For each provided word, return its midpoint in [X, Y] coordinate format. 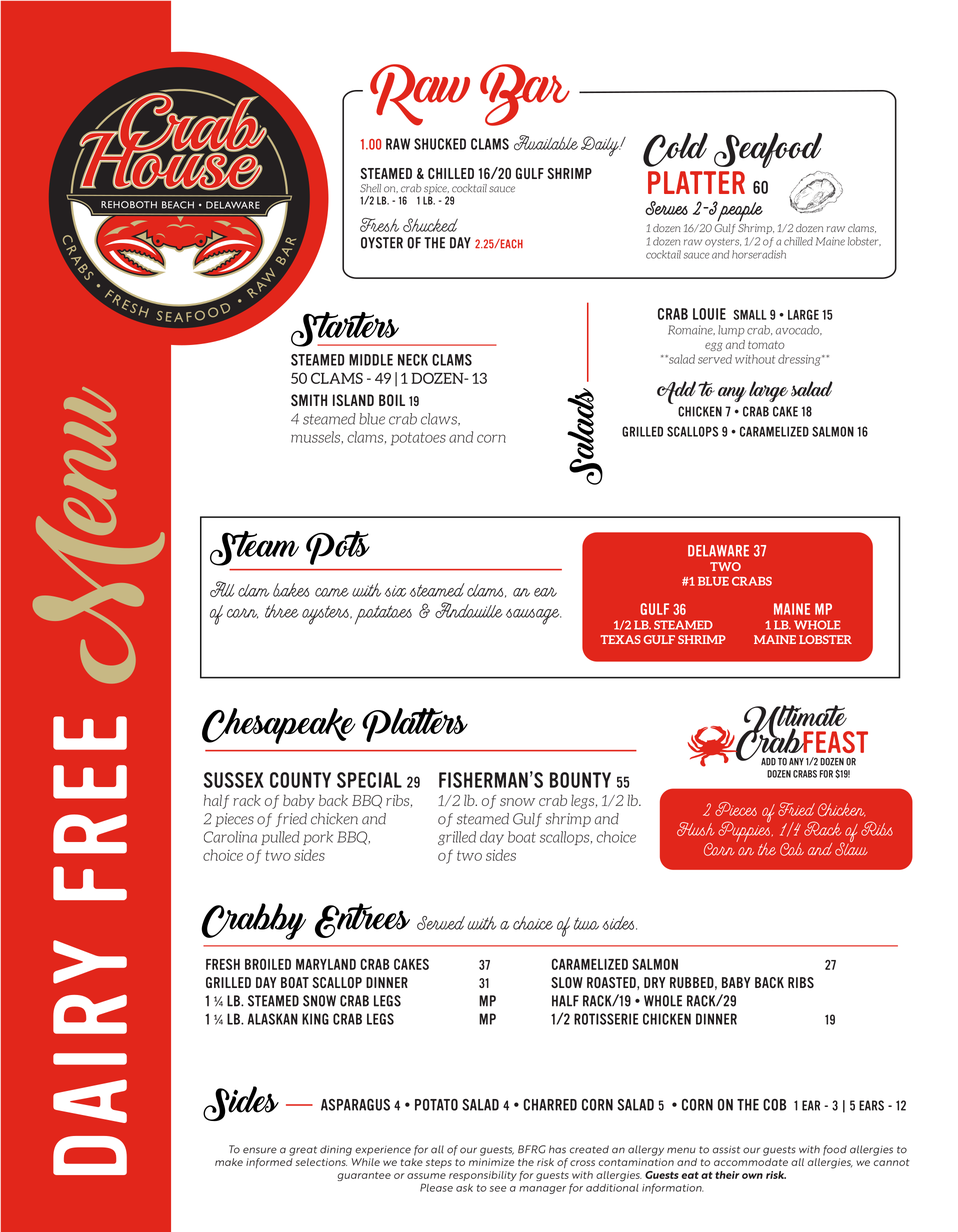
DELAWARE [718, 551]
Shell [370, 188]
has [557, 1149]
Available [546, 143]
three [282, 611]
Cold [675, 150]
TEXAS [620, 639]
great [303, 1151]
